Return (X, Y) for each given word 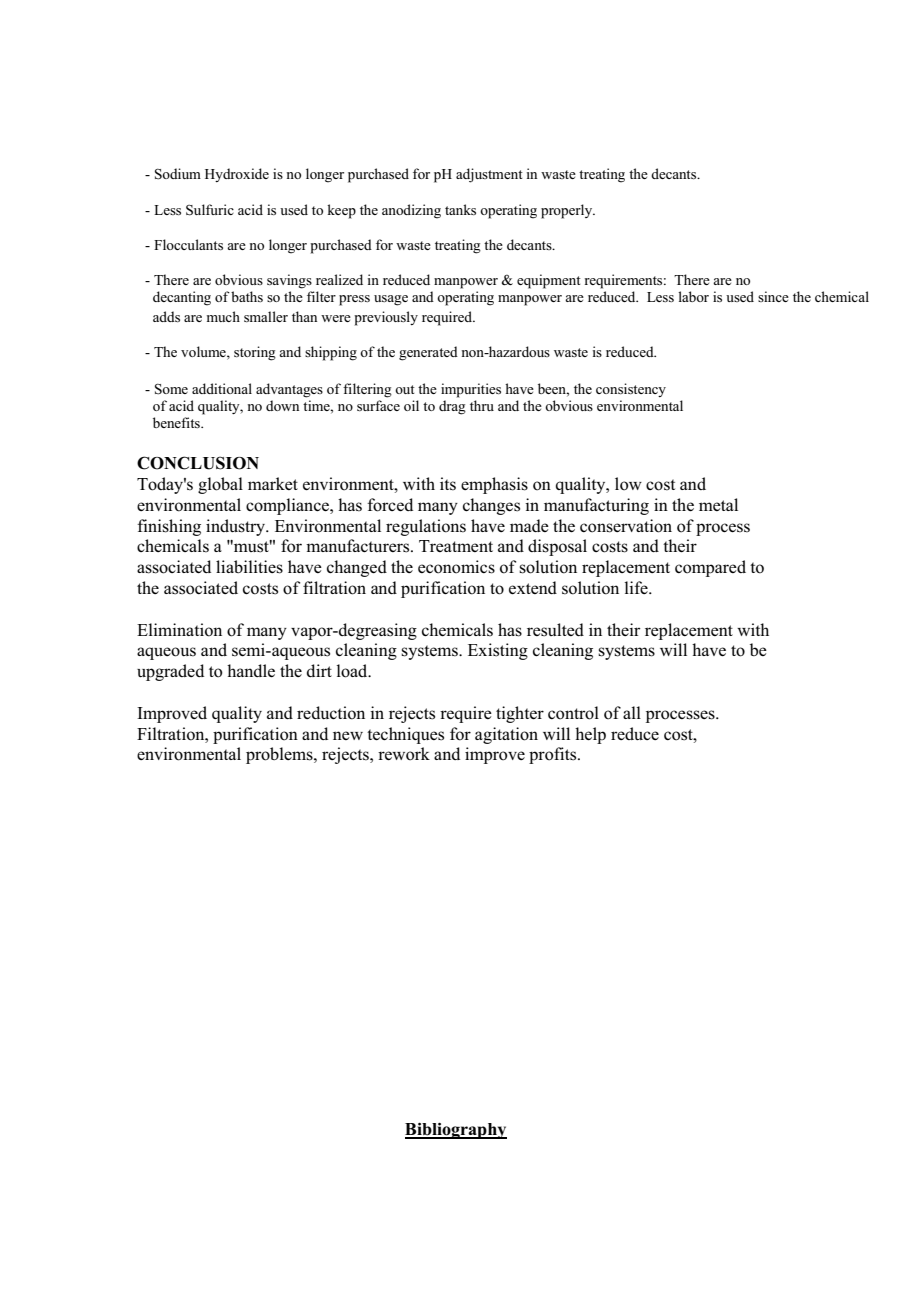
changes (491, 506)
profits (554, 755)
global (220, 485)
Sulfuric (210, 210)
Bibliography (456, 1131)
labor (693, 296)
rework (404, 754)
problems (280, 755)
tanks (460, 209)
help (590, 735)
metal (718, 504)
